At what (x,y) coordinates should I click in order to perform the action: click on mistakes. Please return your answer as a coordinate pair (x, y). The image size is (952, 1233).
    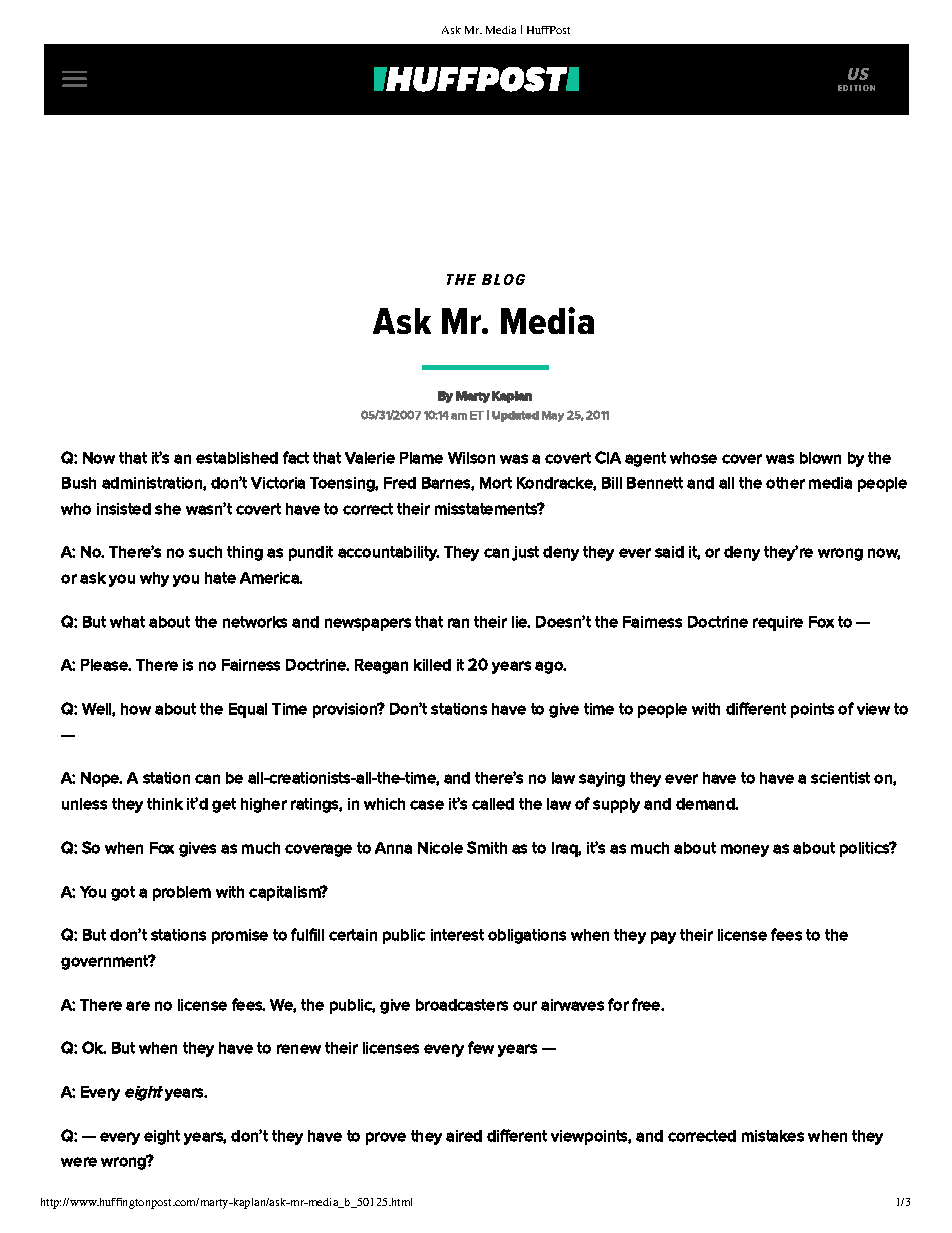
    Looking at the image, I should click on (773, 1136).
